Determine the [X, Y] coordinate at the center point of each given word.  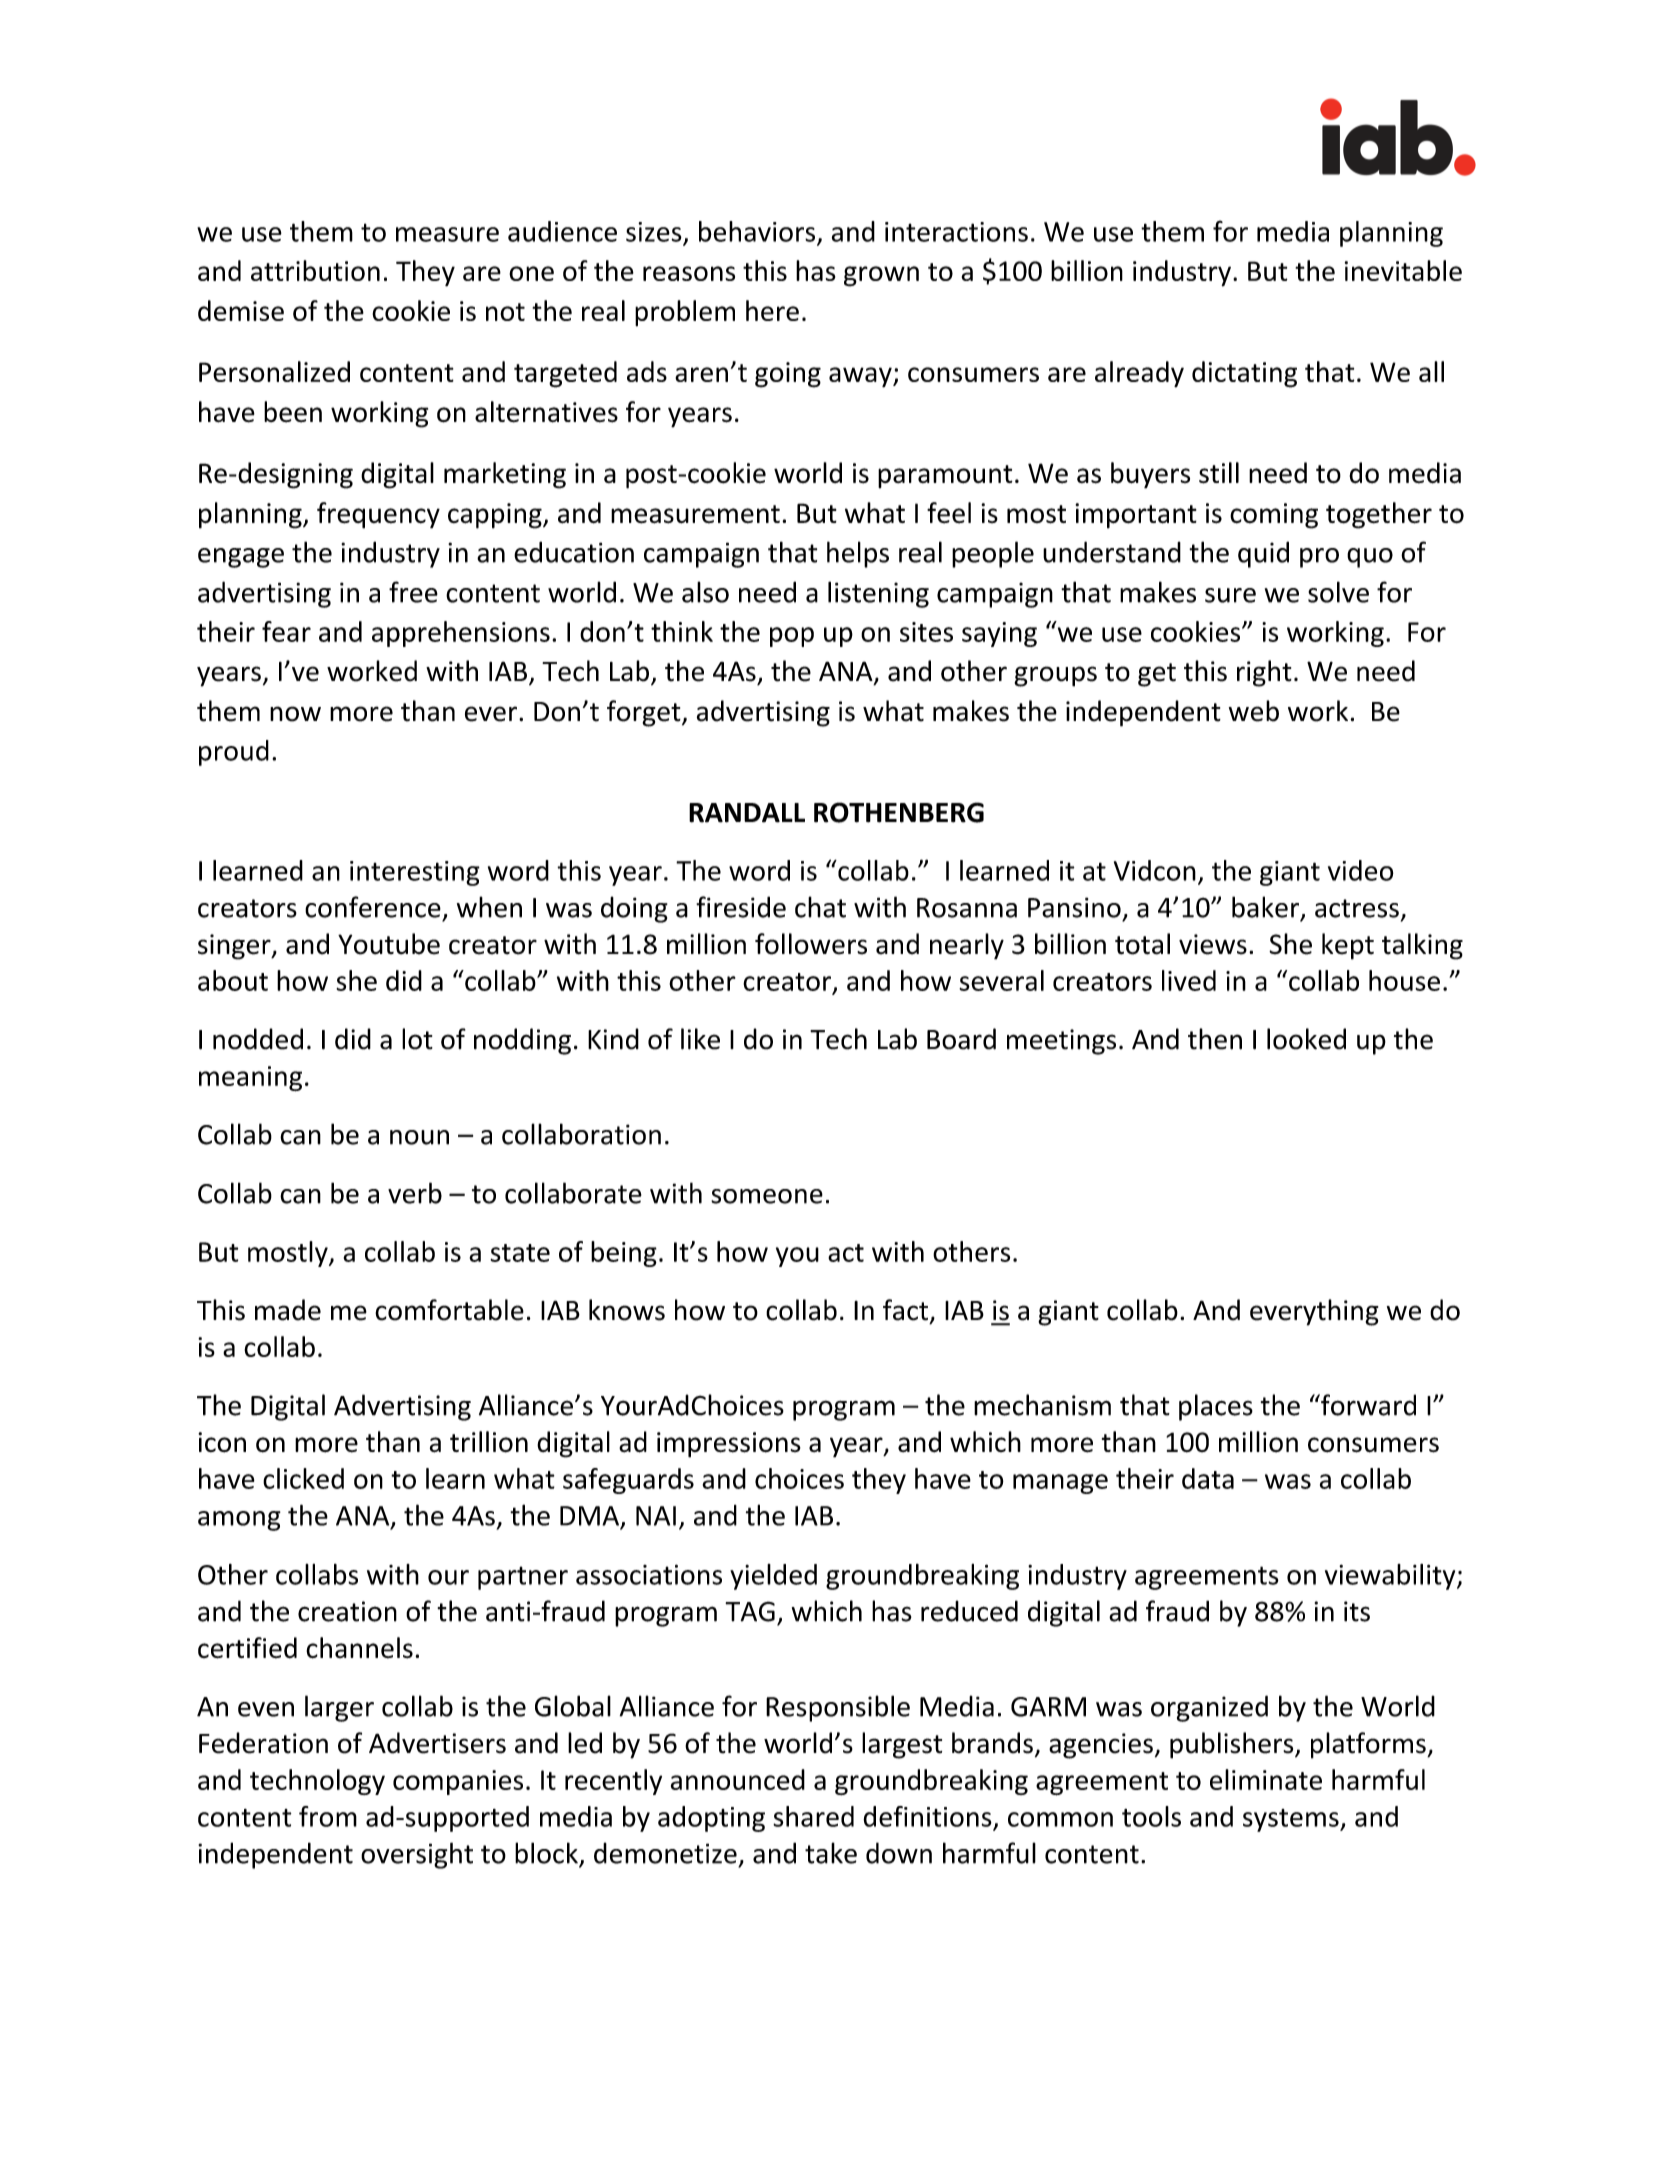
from [328, 1816]
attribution [315, 270]
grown [881, 276]
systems [1292, 1820]
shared [813, 1816]
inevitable [1403, 270]
